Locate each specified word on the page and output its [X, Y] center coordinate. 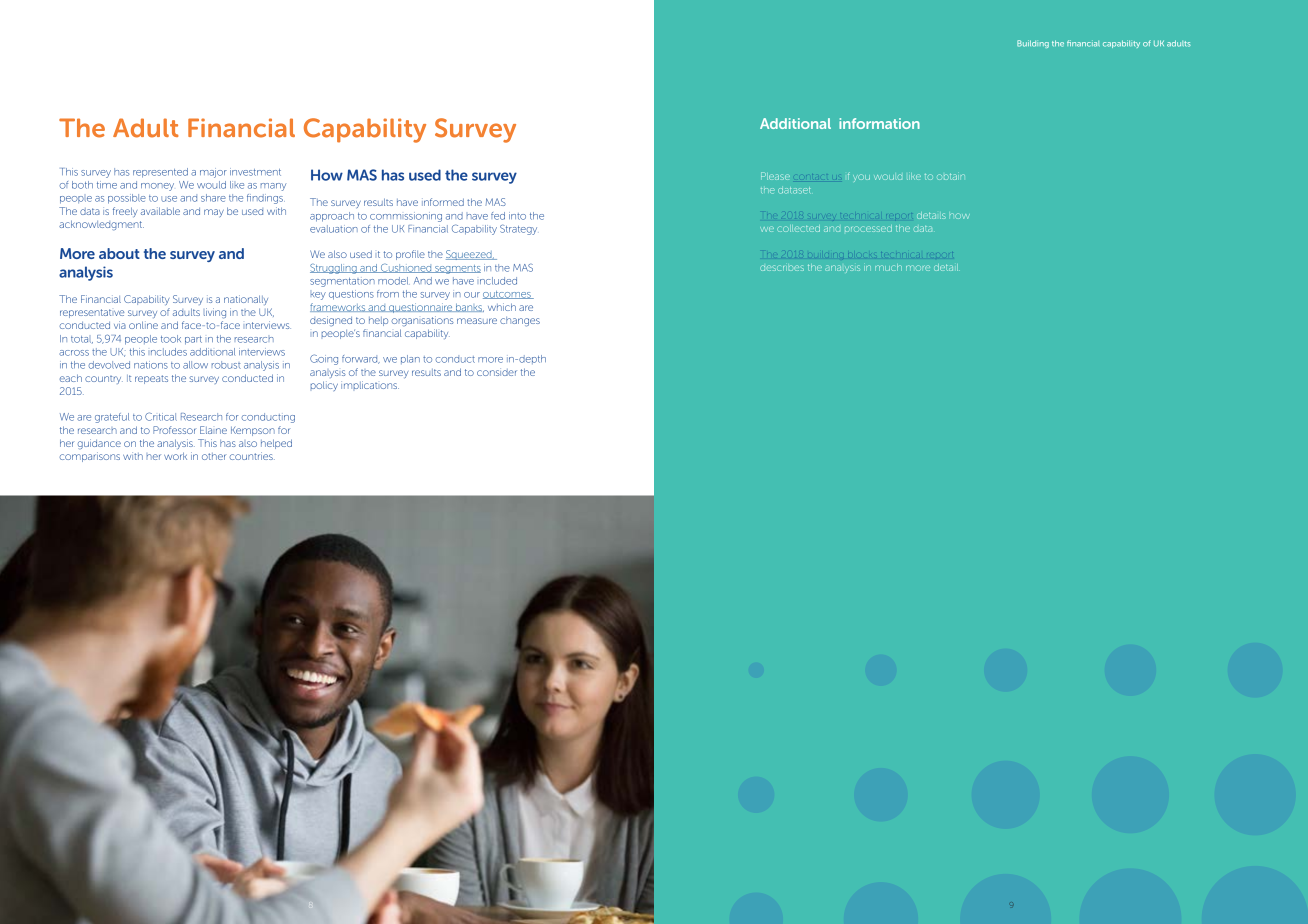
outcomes [508, 295]
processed [868, 228]
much [888, 267]
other [214, 456]
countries [252, 456]
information [879, 123]
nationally [246, 300]
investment [255, 172]
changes [520, 322]
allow [195, 365]
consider [497, 372]
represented [160, 173]
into [517, 216]
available [160, 211]
